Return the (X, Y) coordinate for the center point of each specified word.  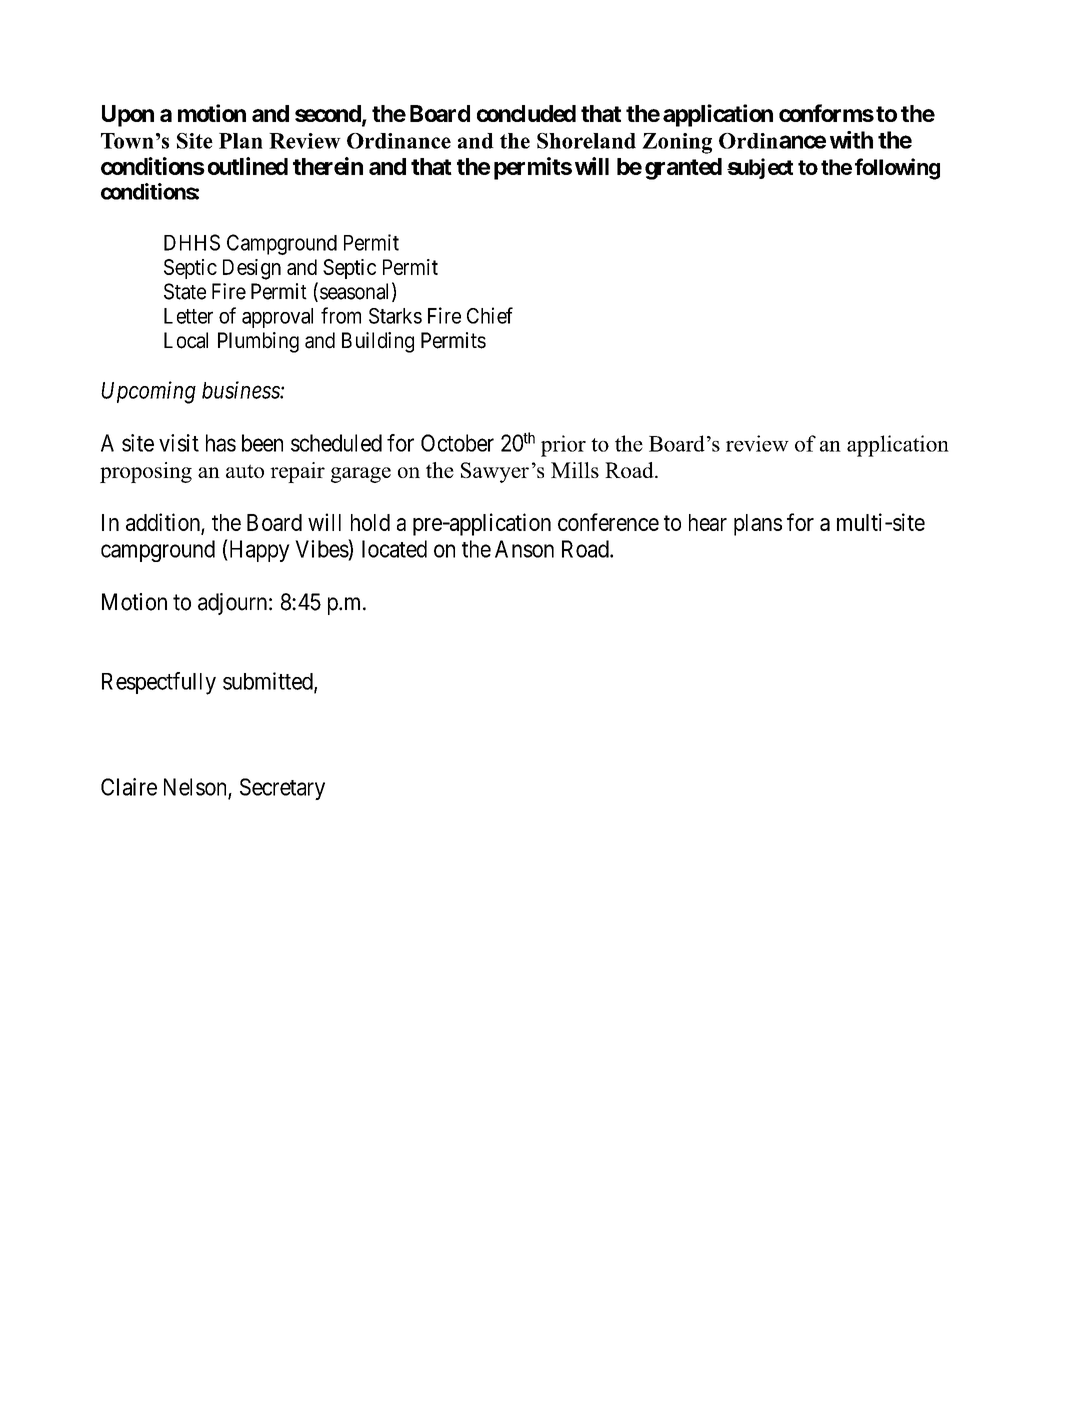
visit (179, 443)
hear (708, 522)
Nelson (196, 788)
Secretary (282, 789)
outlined (248, 166)
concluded (526, 113)
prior (563, 446)
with (851, 140)
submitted (269, 682)
